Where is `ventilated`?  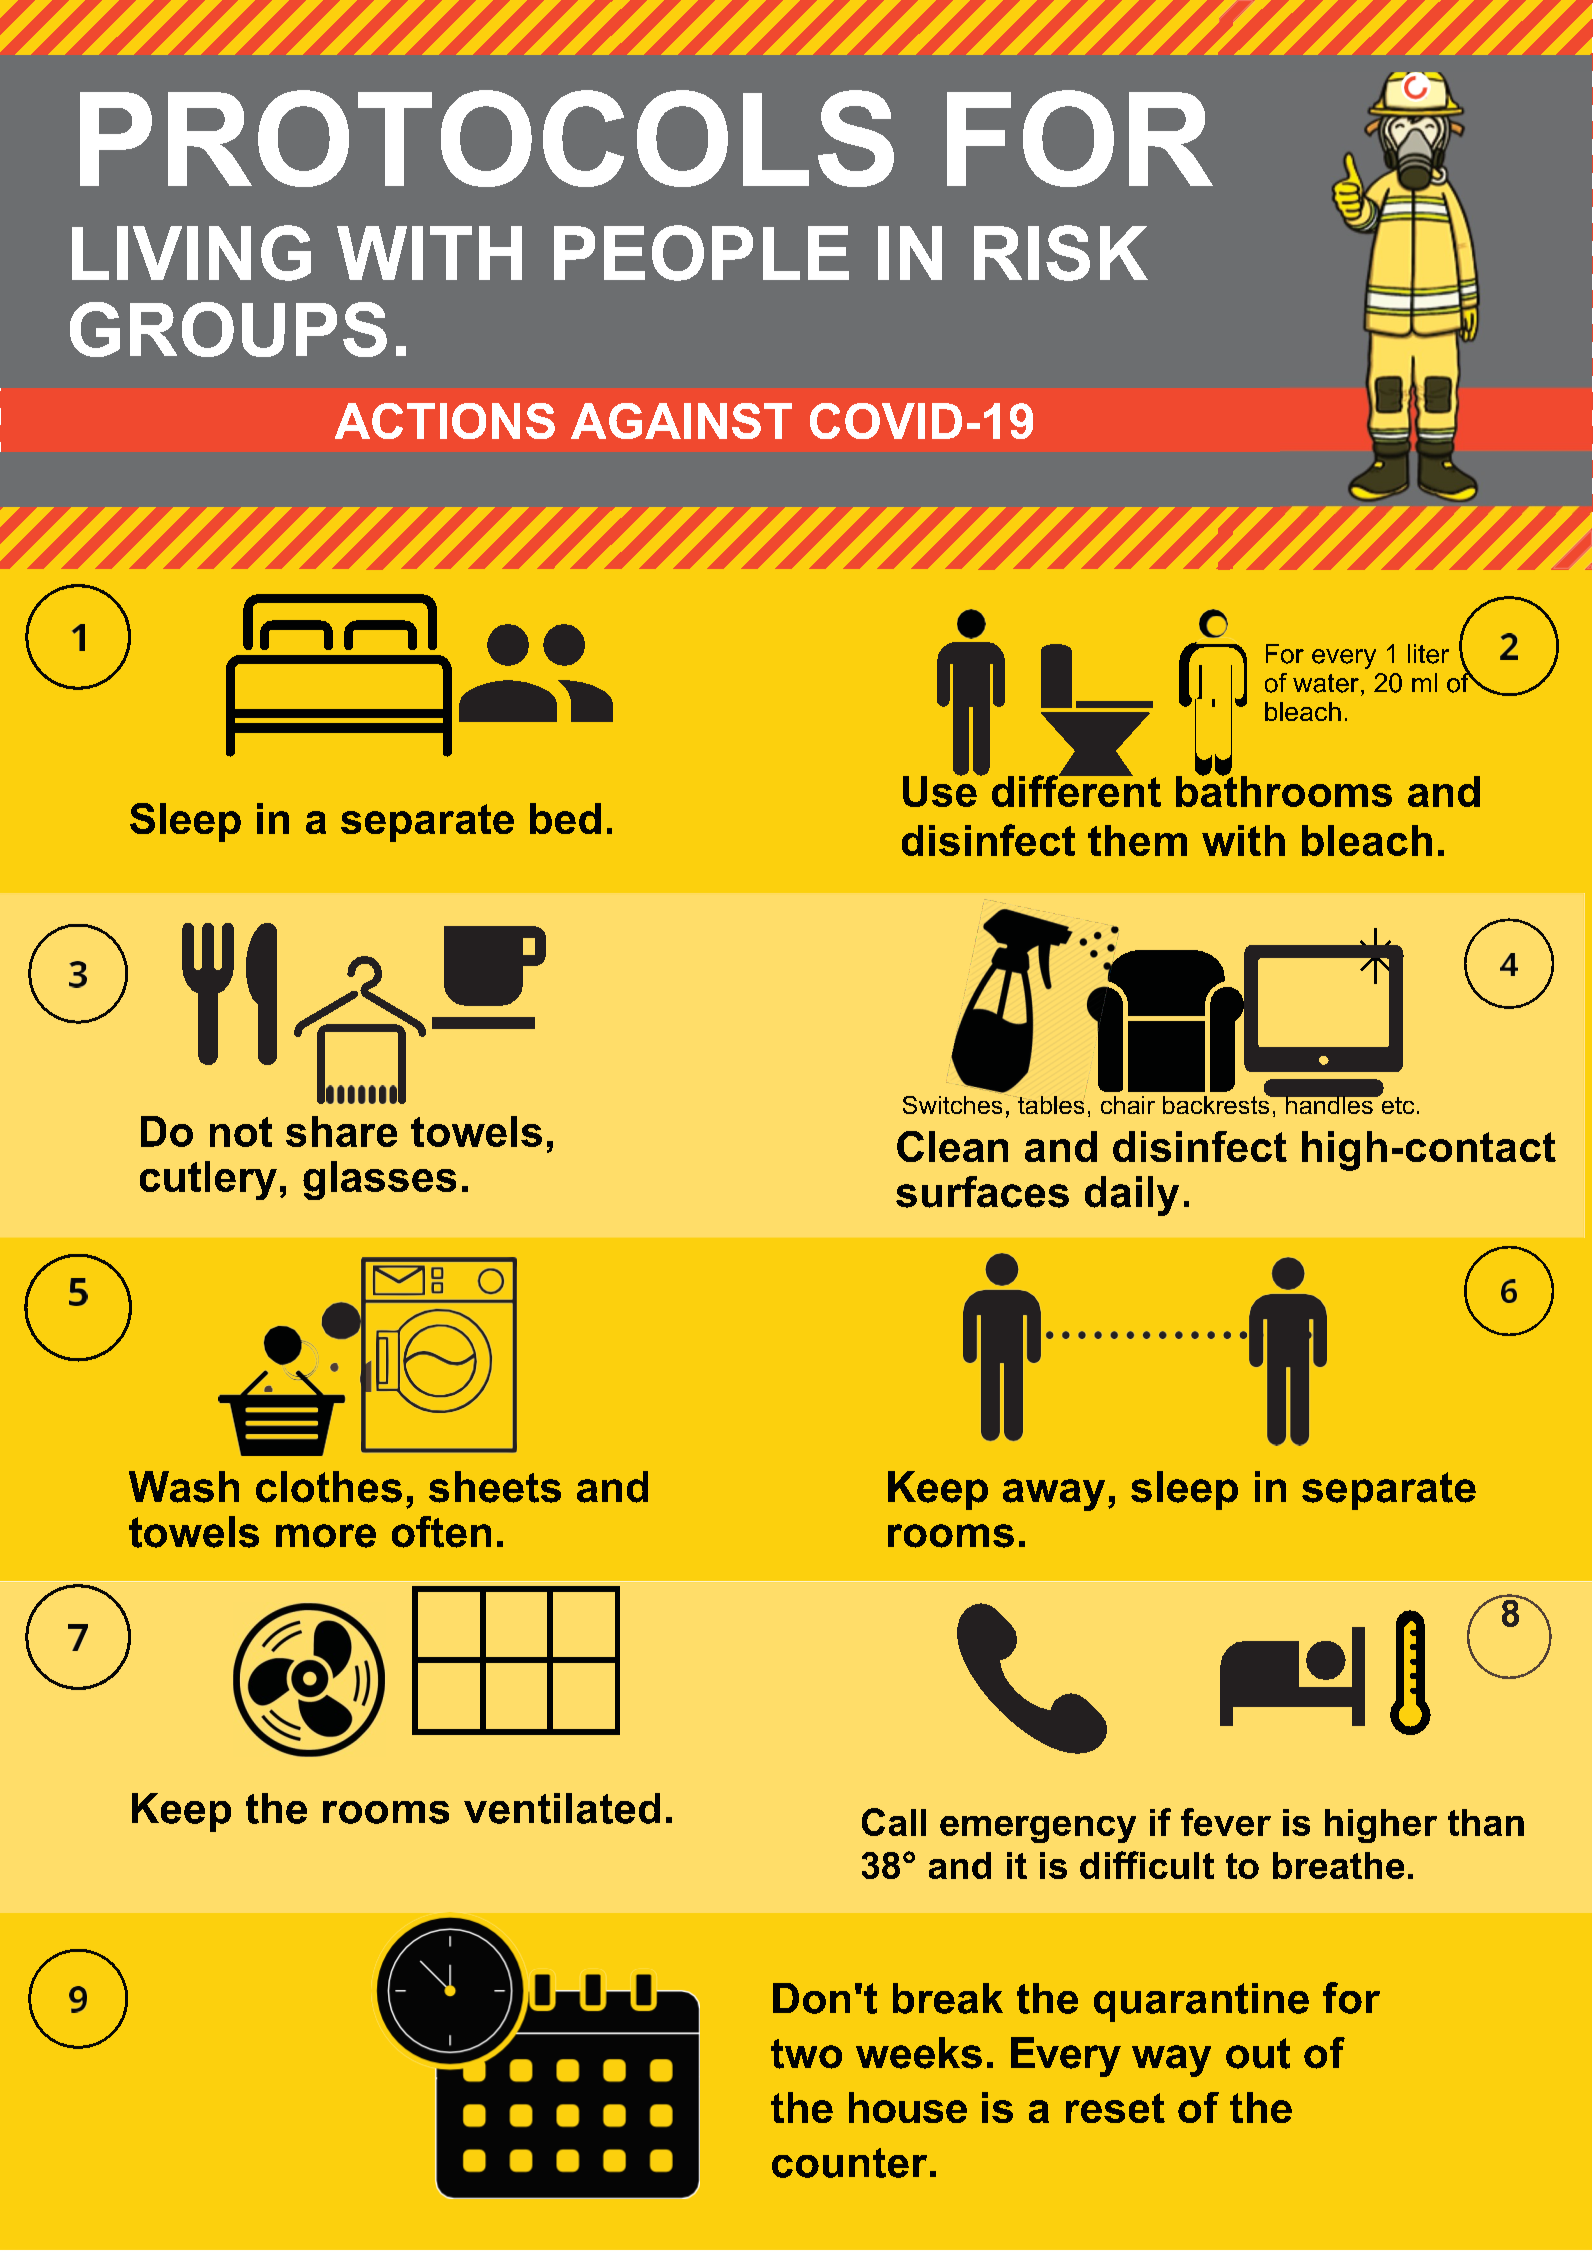
ventilated is located at coordinates (562, 1808).
